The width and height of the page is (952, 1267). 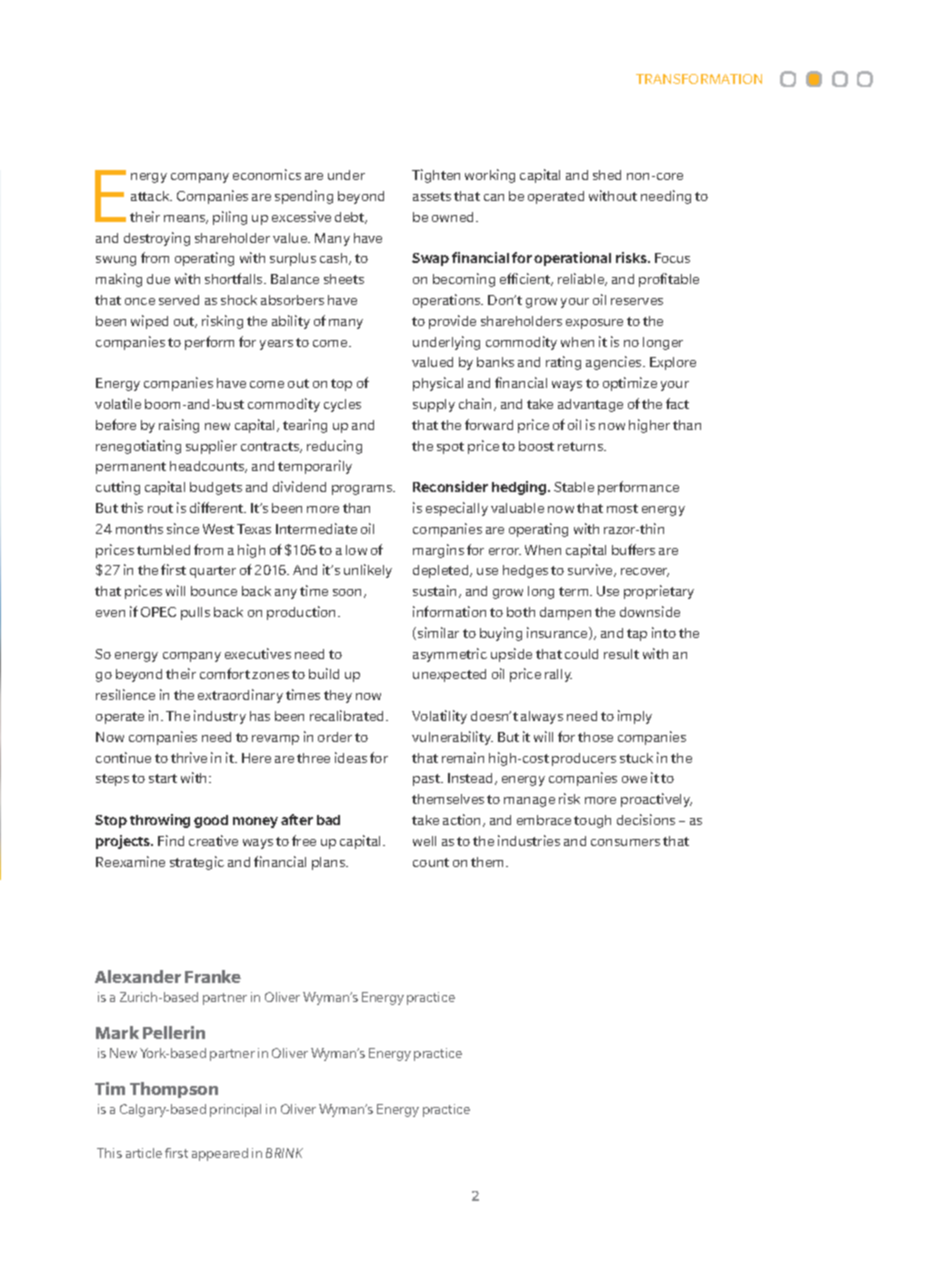 I want to click on tap, so click(x=637, y=635).
